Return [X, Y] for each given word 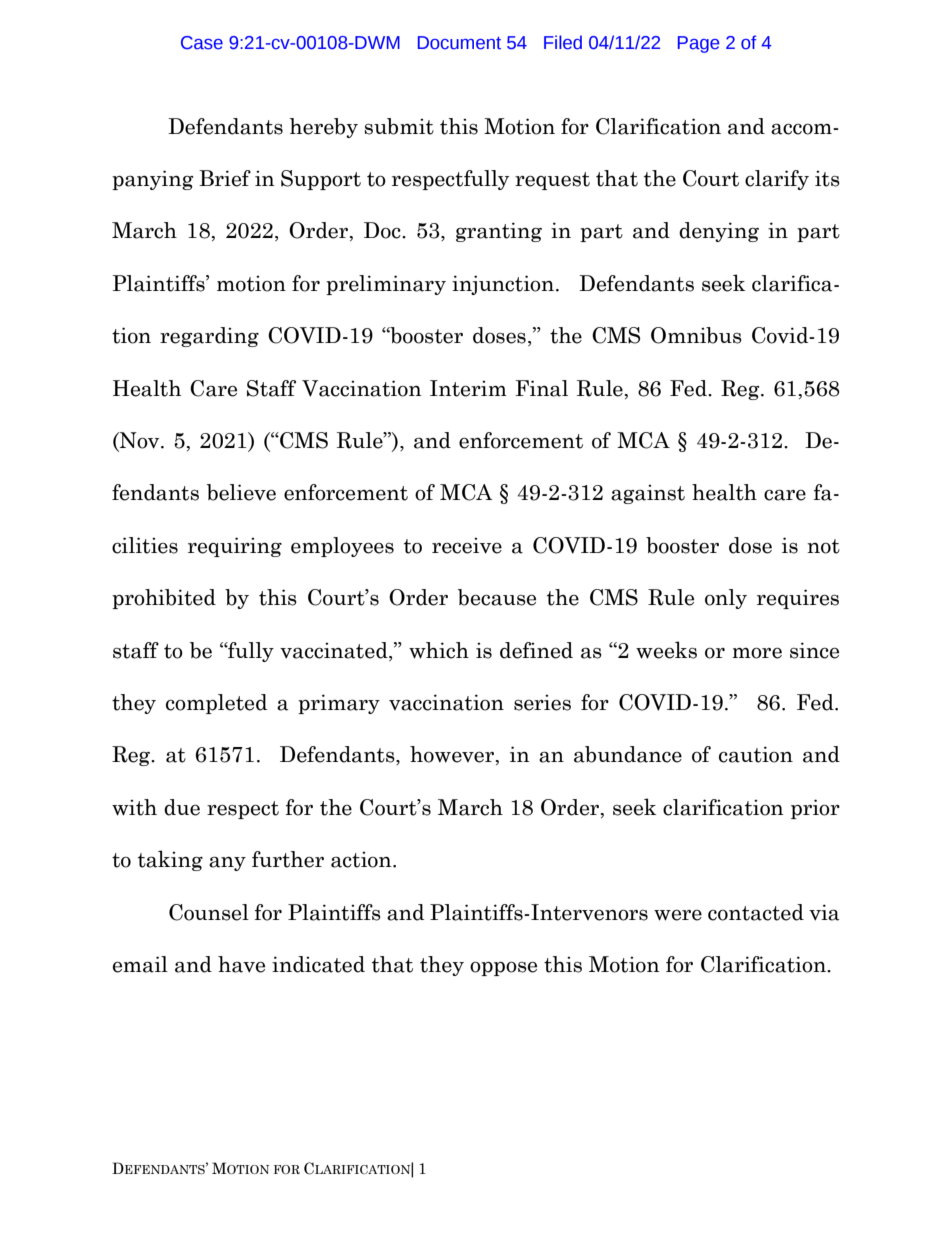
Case [202, 43]
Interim [468, 388]
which [439, 650]
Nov [140, 441]
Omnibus [696, 335]
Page [698, 44]
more [757, 653]
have [241, 964]
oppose [503, 968]
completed [216, 704]
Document [459, 43]
